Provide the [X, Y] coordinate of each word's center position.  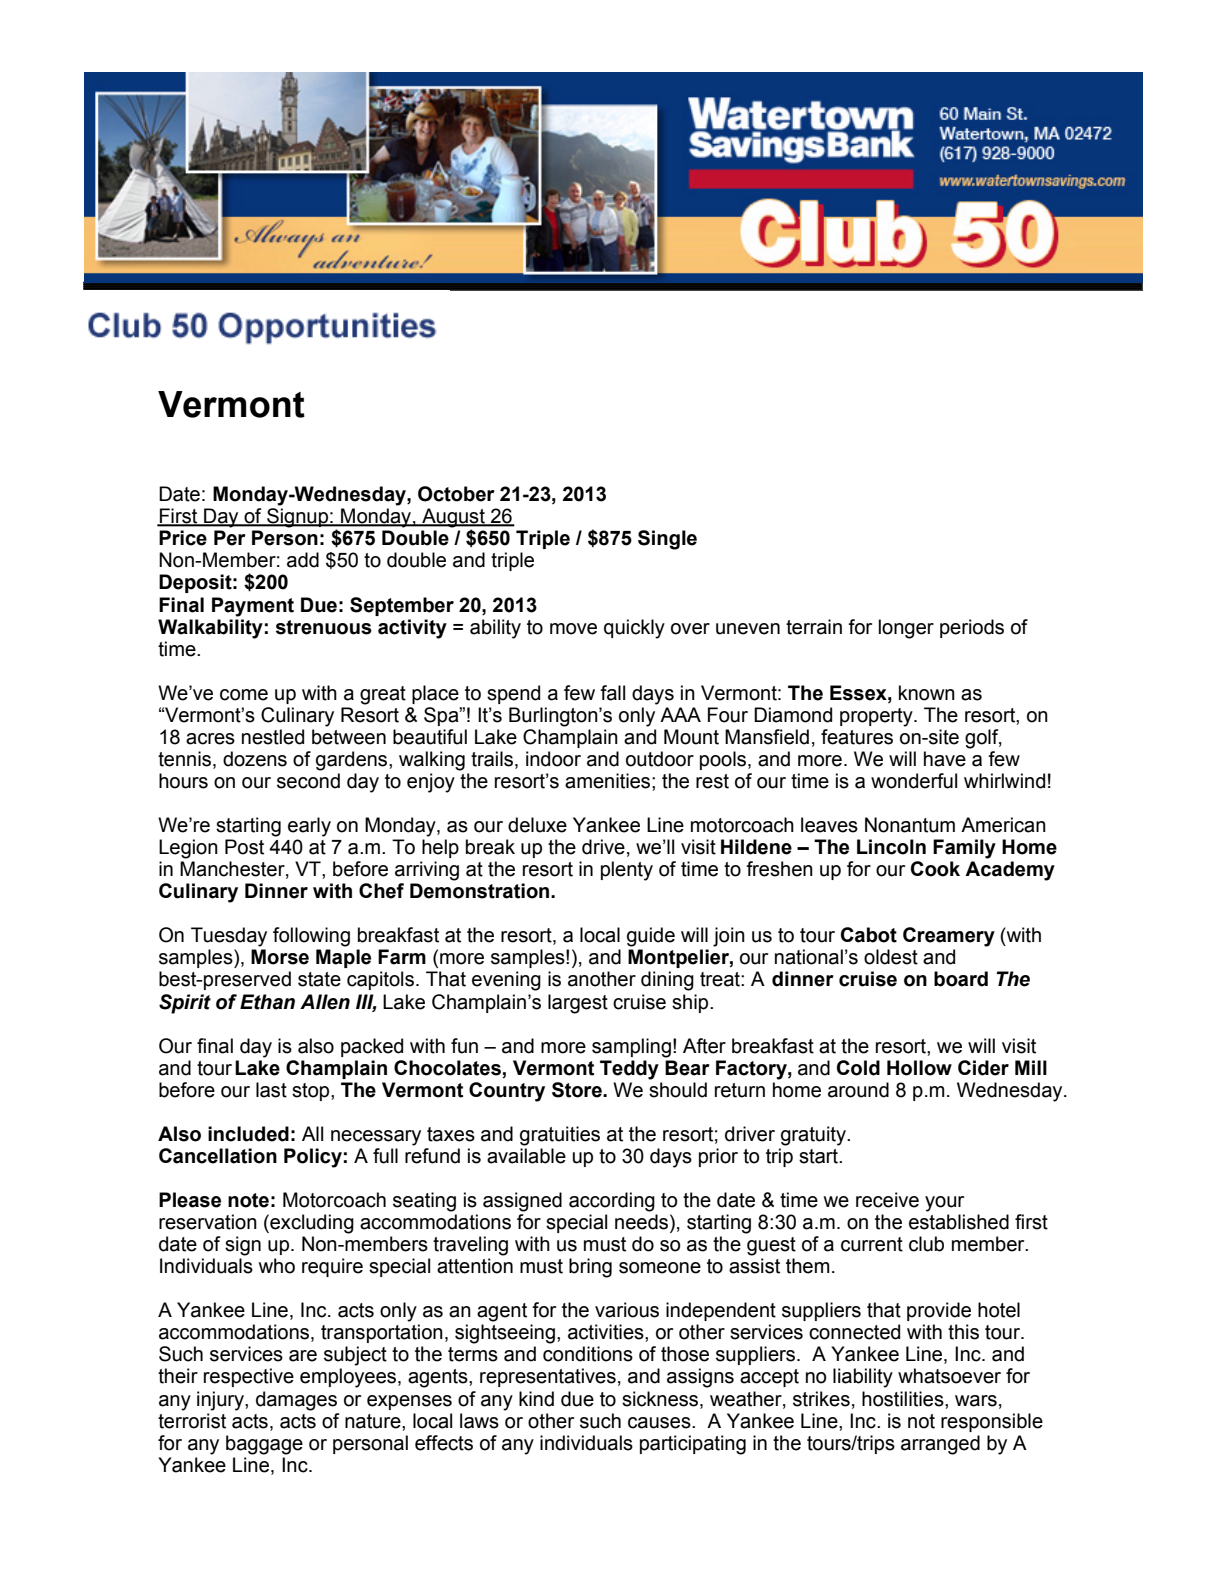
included [248, 1134]
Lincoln [891, 847]
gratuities [560, 1136]
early [309, 827]
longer [906, 629]
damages [296, 1401]
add [303, 560]
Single [667, 540]
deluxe [537, 825]
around [858, 1090]
